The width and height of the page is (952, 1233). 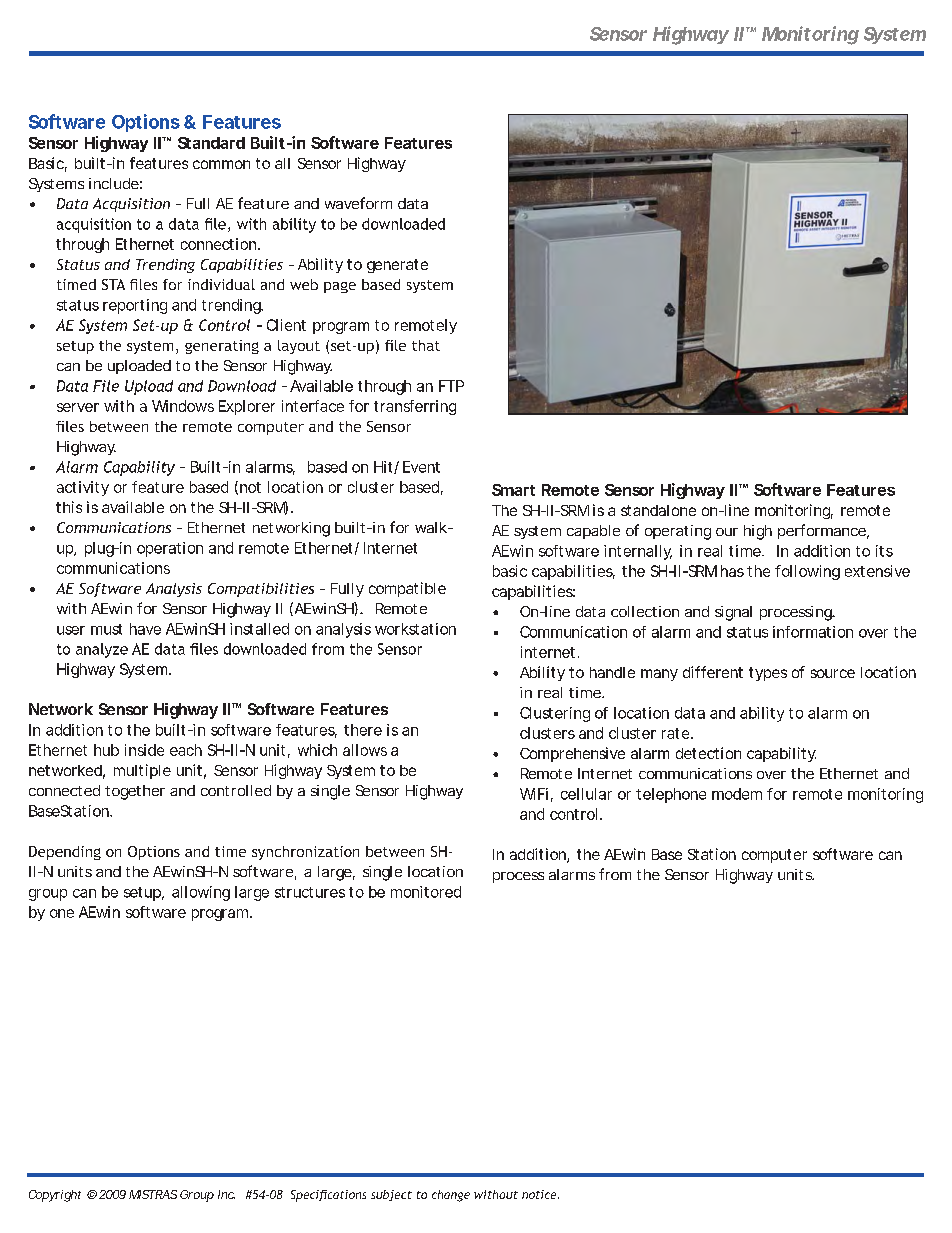 What do you see at coordinates (221, 164) in the page?
I see `common` at bounding box center [221, 164].
